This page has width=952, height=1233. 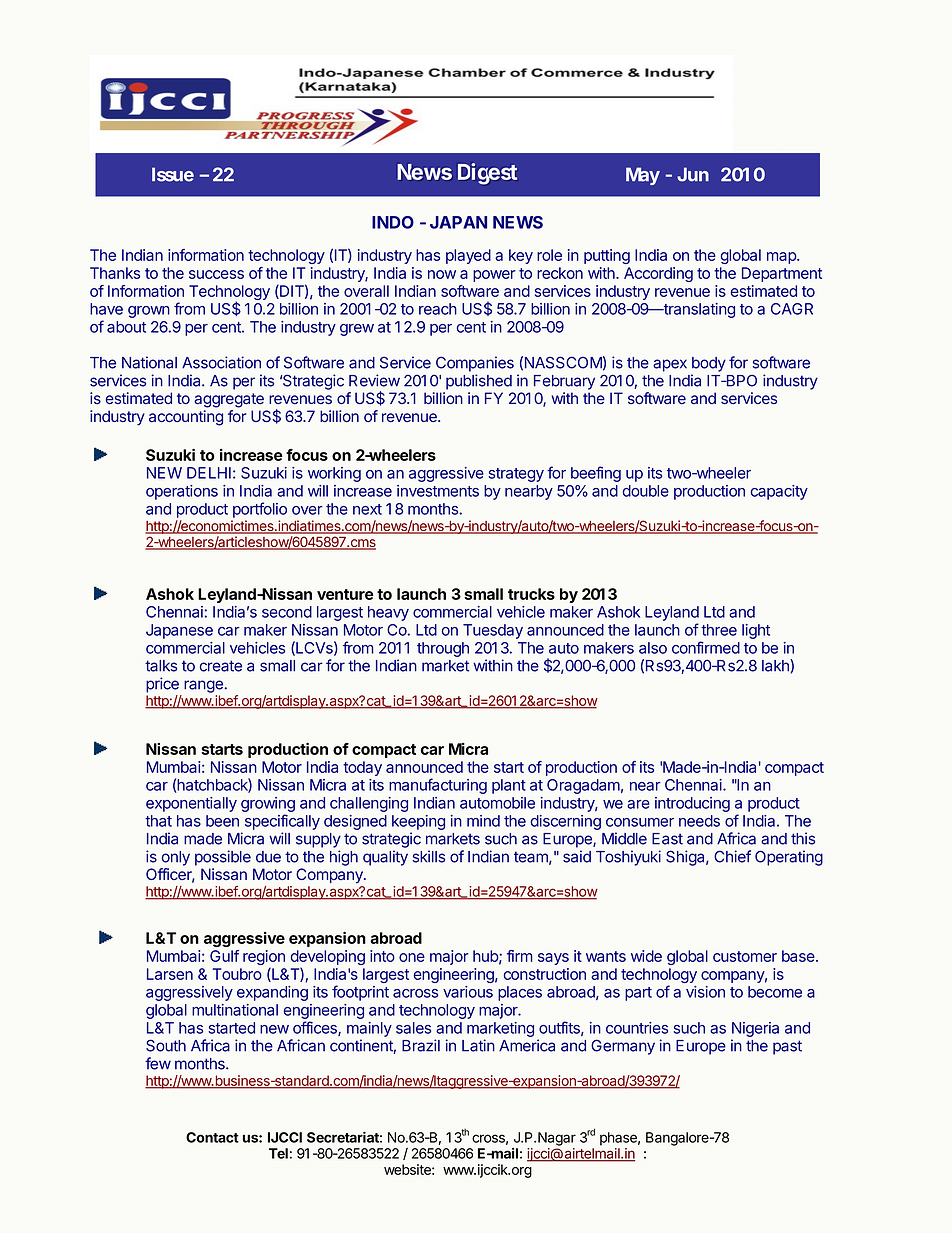 I want to click on three, so click(x=719, y=630).
